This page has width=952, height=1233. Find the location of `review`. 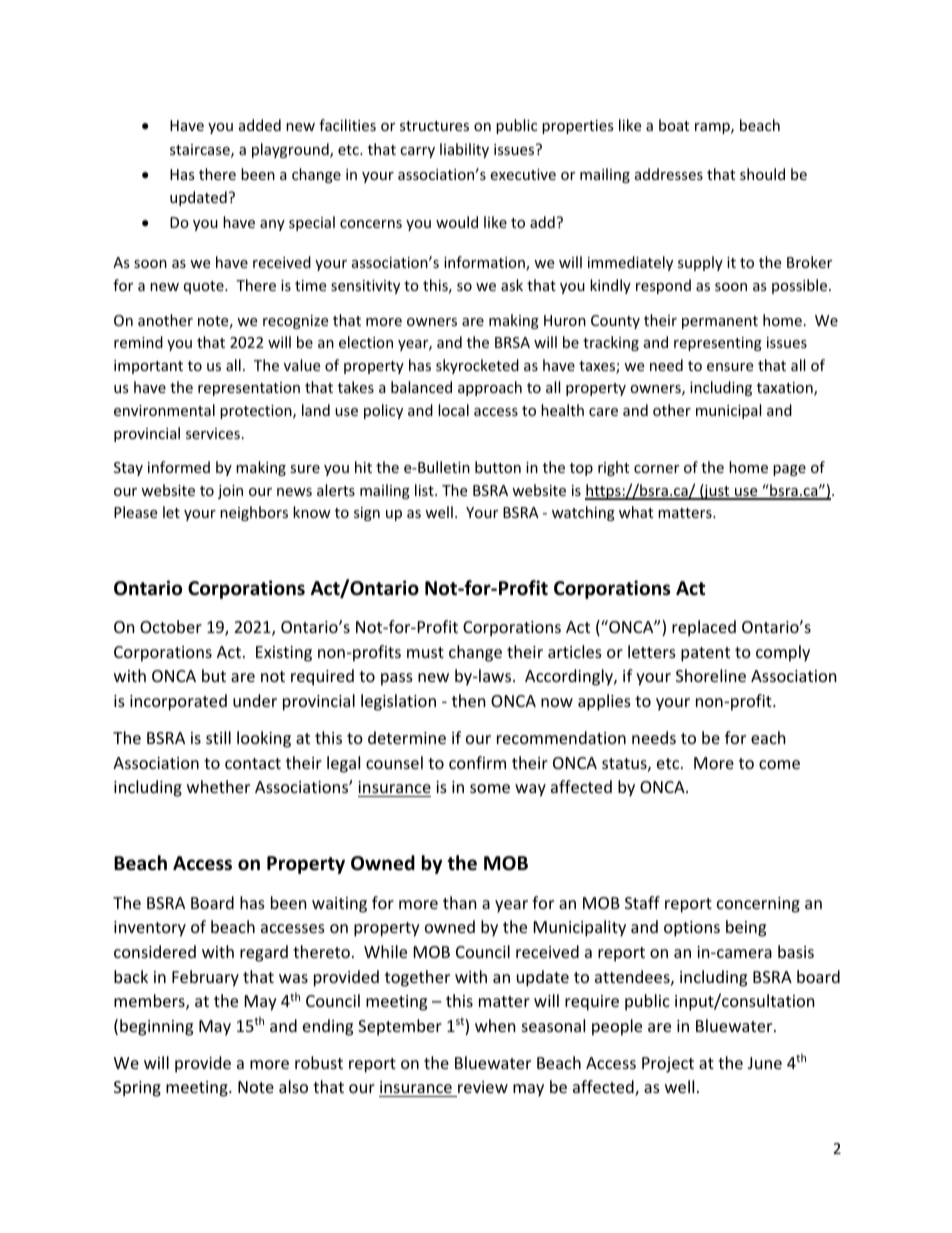

review is located at coordinates (482, 1089).
